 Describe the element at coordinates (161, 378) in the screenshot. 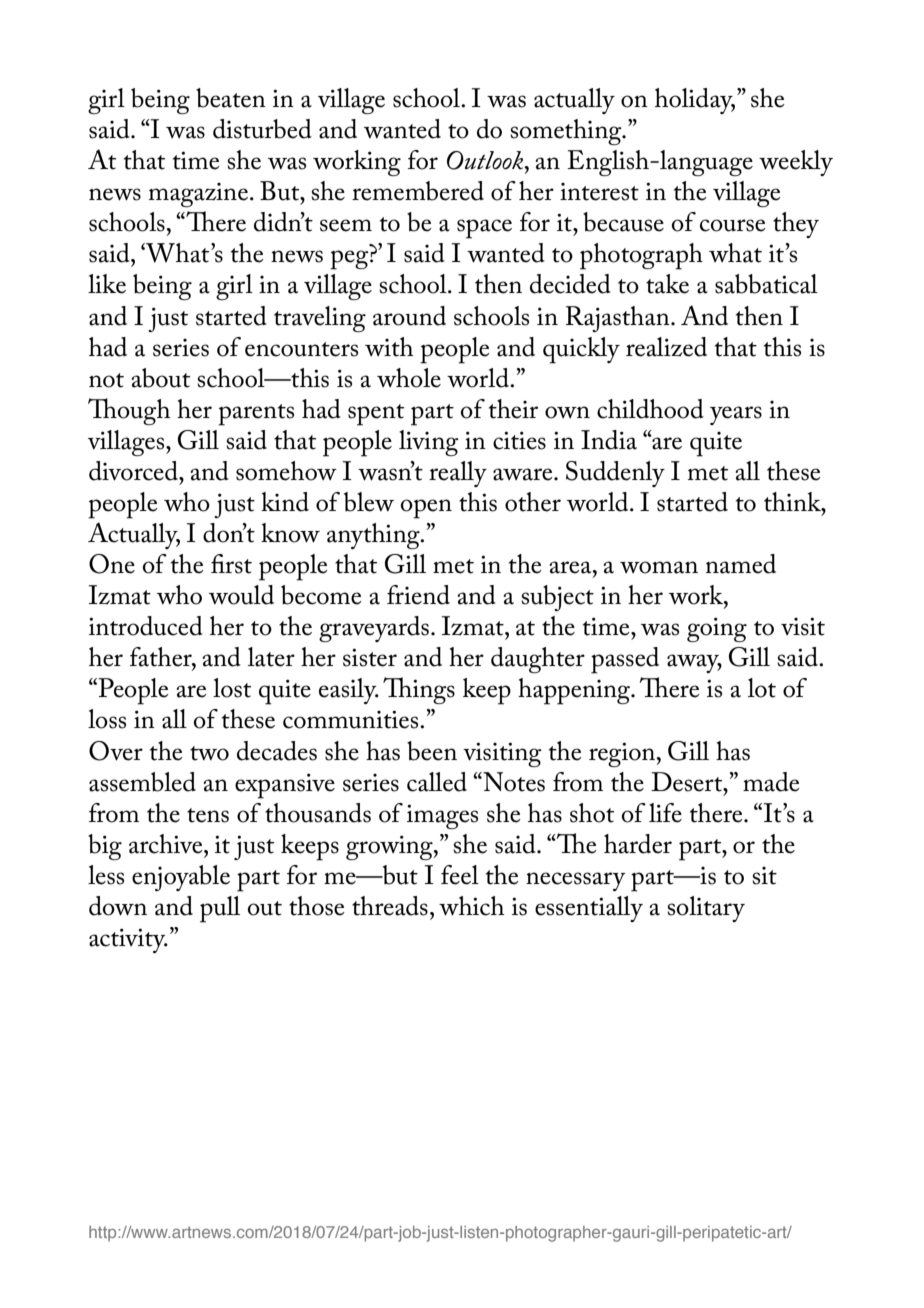

I see `about` at that location.
